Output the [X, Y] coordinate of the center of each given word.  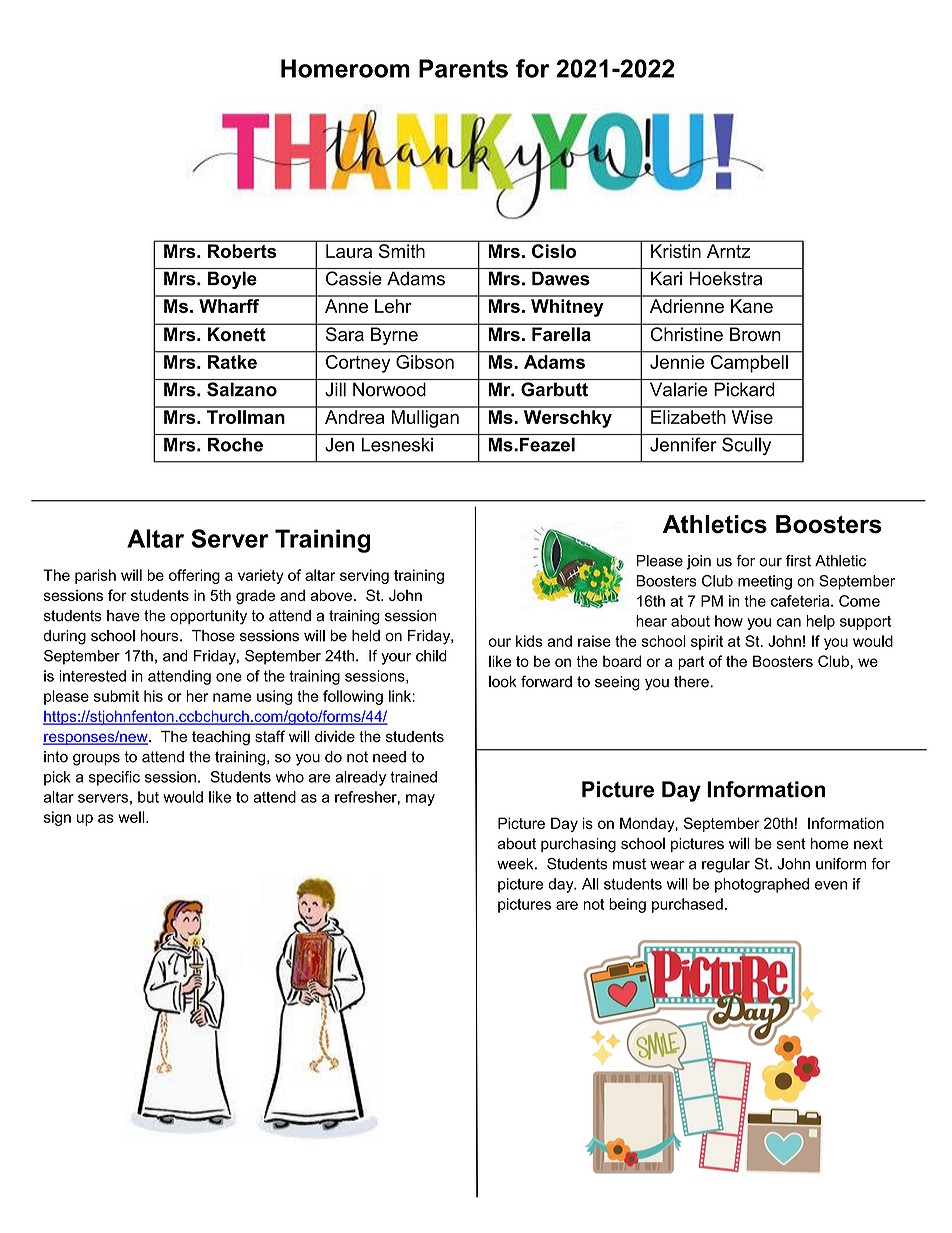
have [123, 616]
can [789, 622]
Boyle [232, 280]
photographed [762, 885]
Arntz [728, 251]
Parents [463, 68]
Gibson [425, 360]
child [431, 656]
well [132, 817]
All [590, 884]
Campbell [749, 362]
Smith [402, 251]
